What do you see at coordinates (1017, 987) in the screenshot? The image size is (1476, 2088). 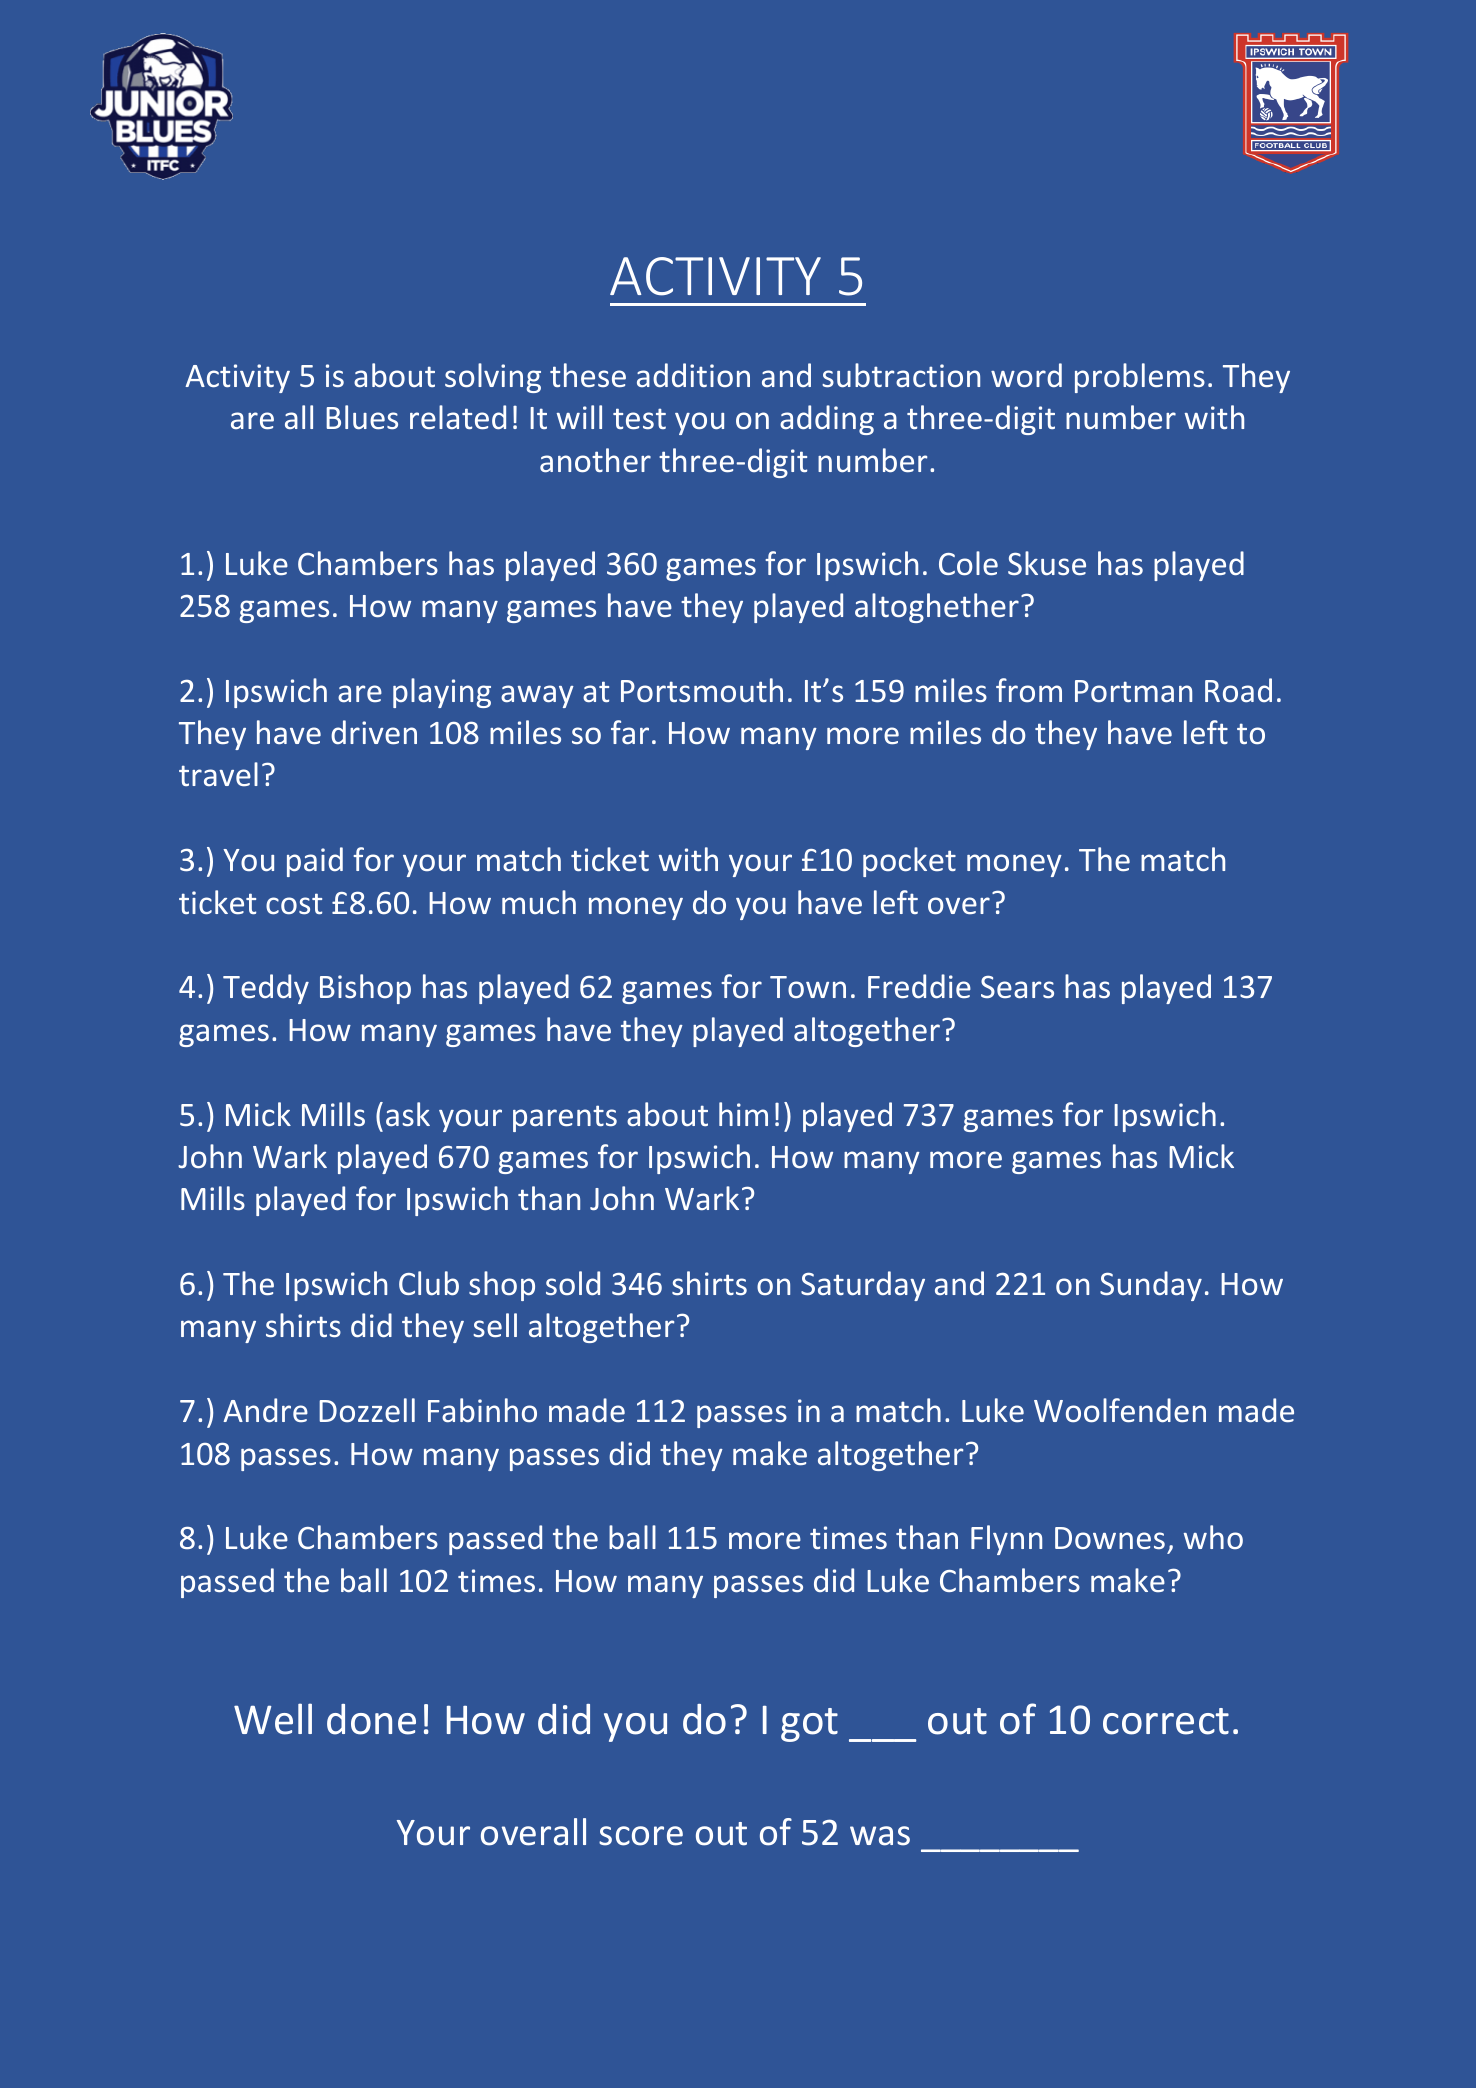 I see `Sears` at bounding box center [1017, 987].
